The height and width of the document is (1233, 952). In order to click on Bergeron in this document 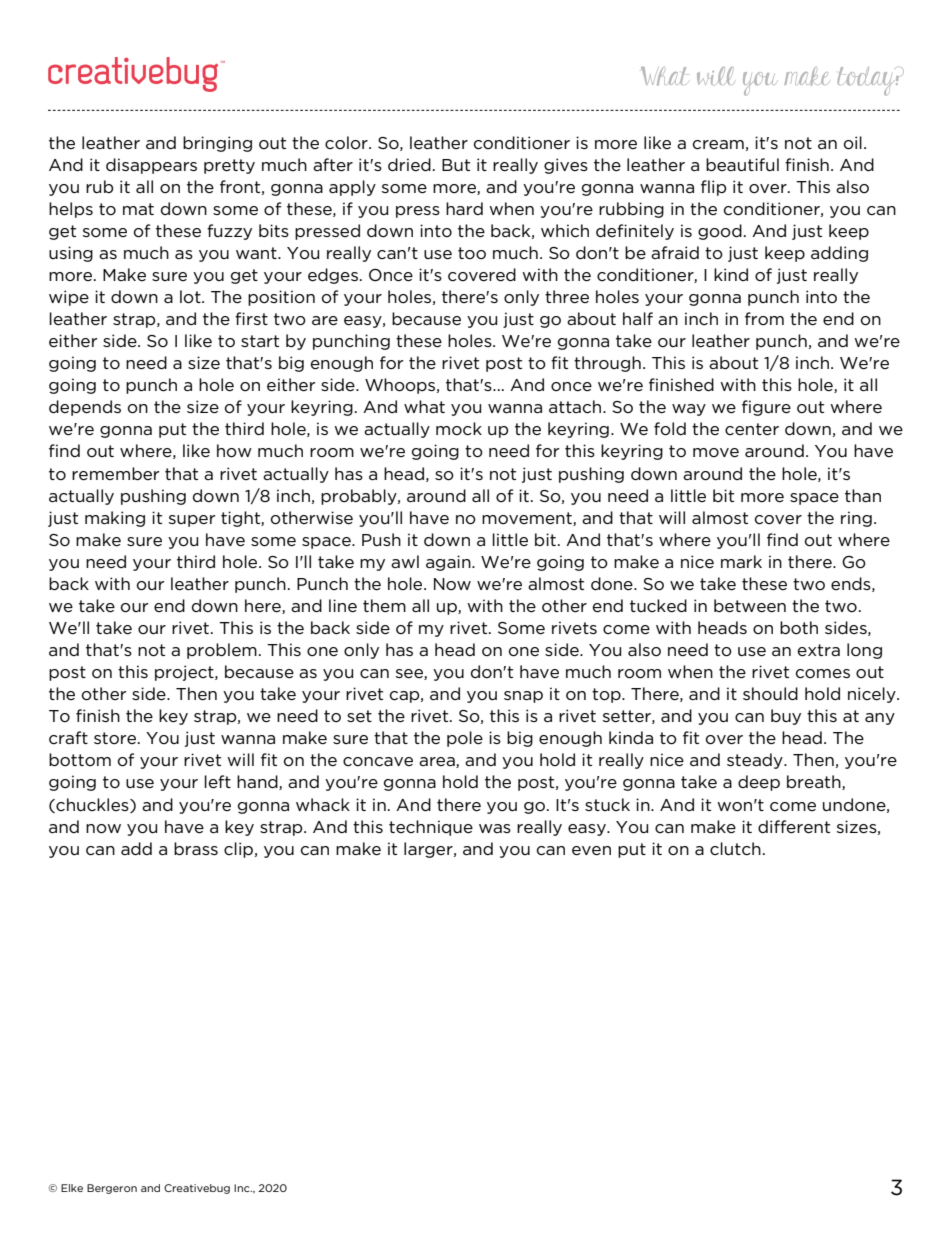, I will do `click(112, 1189)`.
